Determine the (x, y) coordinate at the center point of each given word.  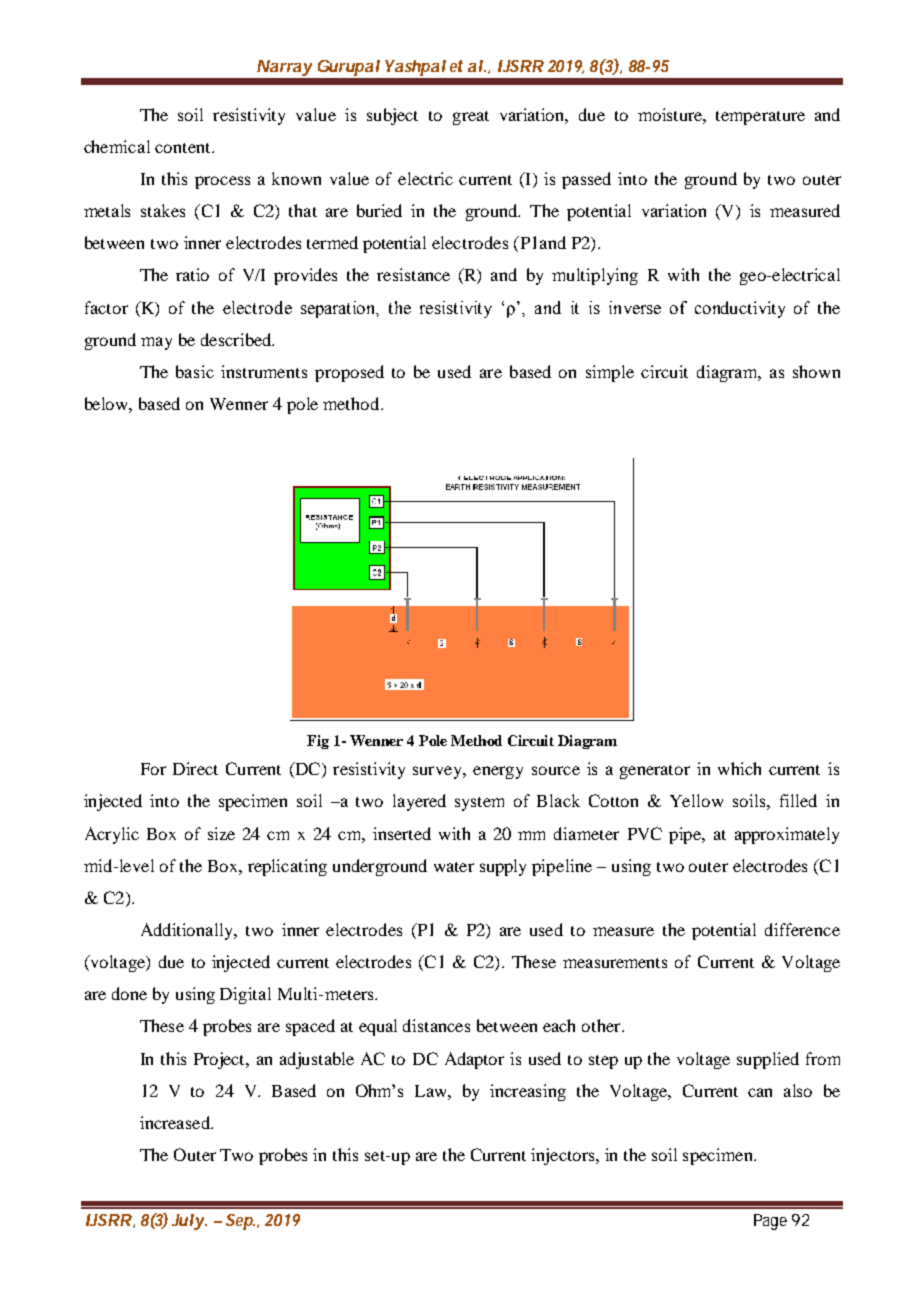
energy (498, 772)
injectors (564, 1156)
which (739, 768)
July (188, 1222)
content (184, 148)
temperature (760, 118)
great (471, 118)
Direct (195, 768)
